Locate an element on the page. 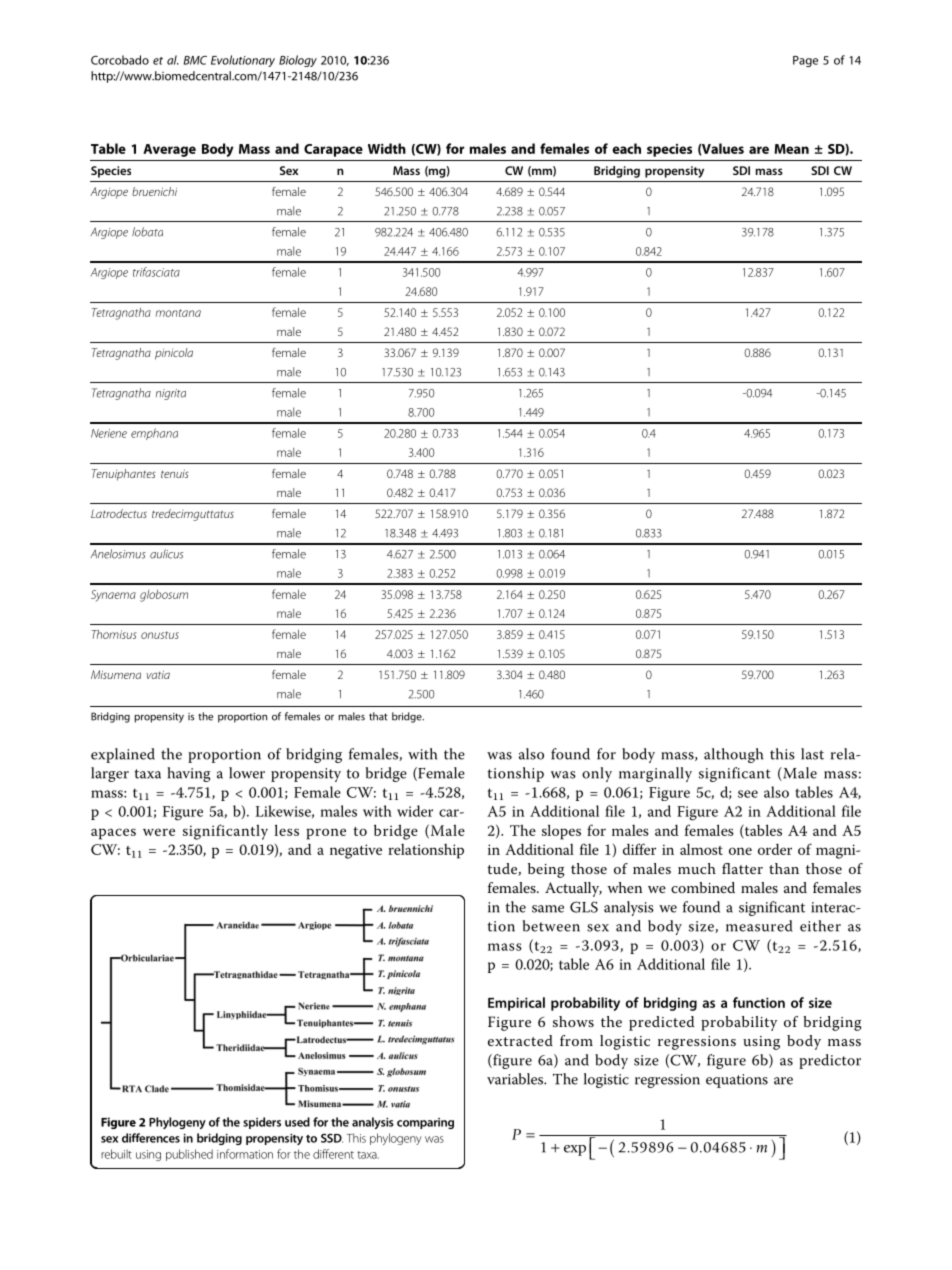 The width and height of the page is (952, 1270). published is located at coordinates (189, 1155).
